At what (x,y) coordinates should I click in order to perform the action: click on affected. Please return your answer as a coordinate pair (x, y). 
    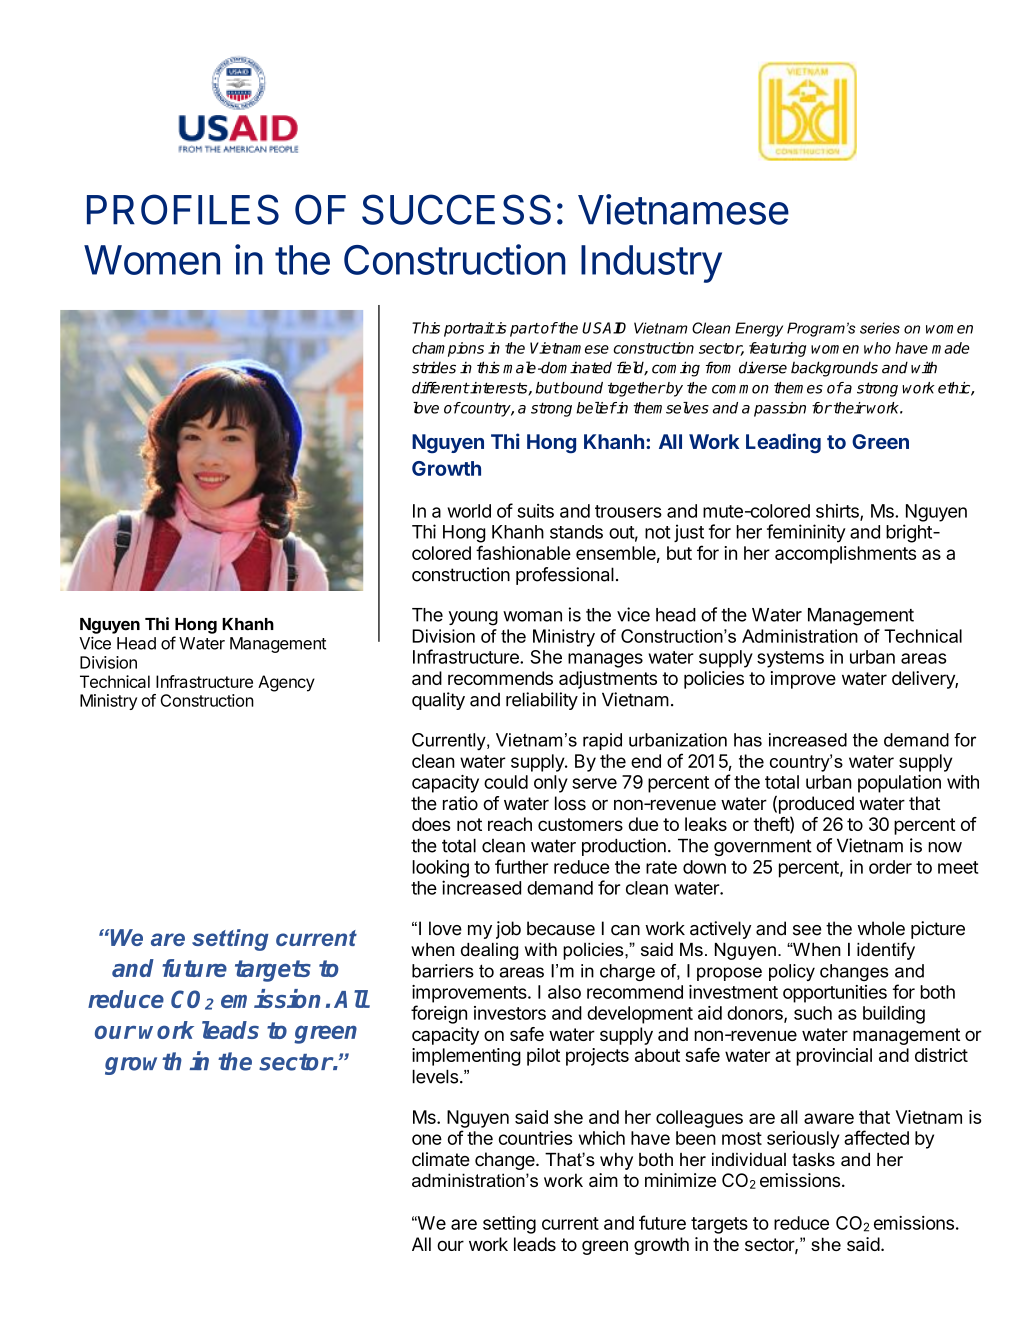
    Looking at the image, I should click on (876, 1137).
